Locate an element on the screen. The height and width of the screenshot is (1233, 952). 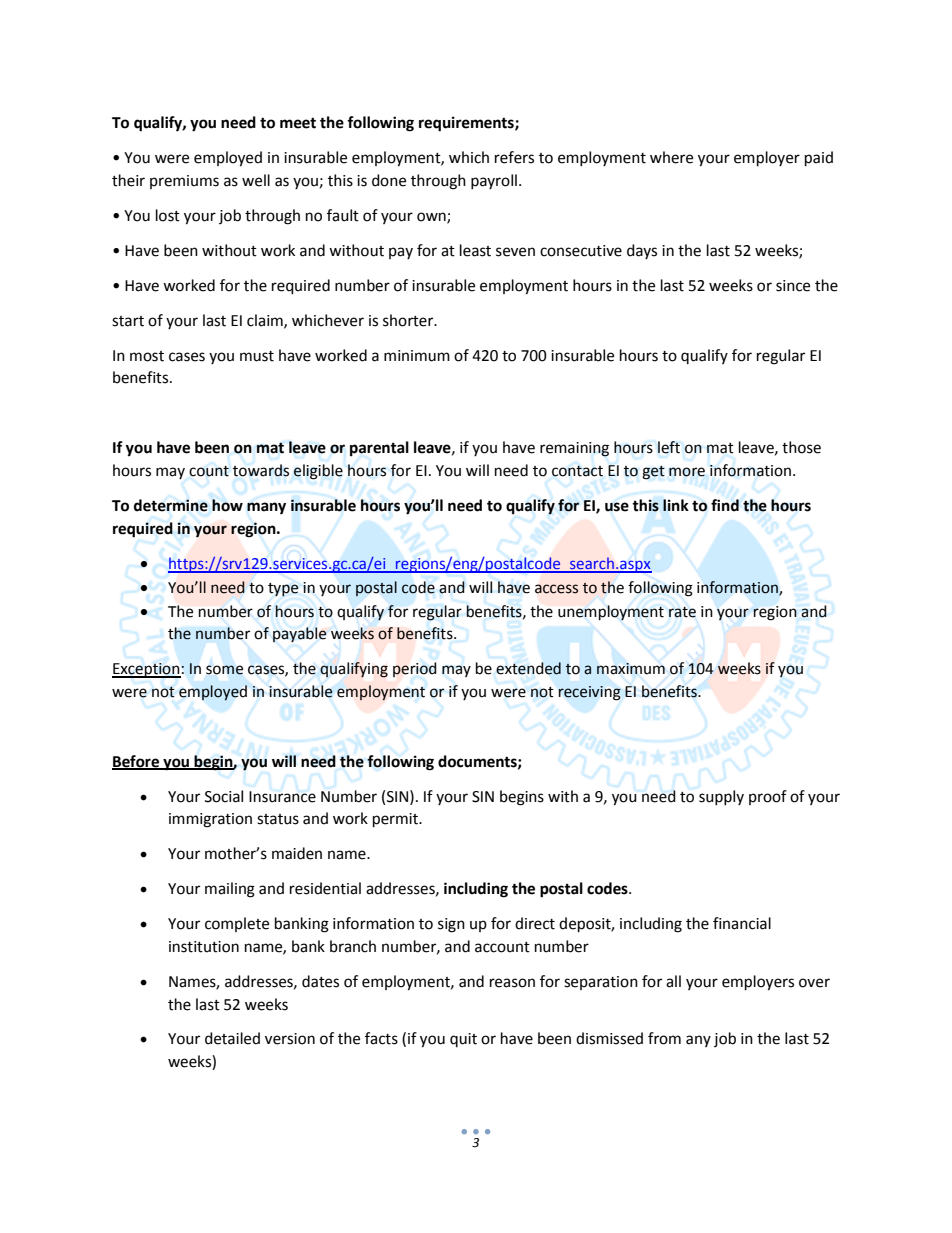
requirements is located at coordinates (467, 124).
